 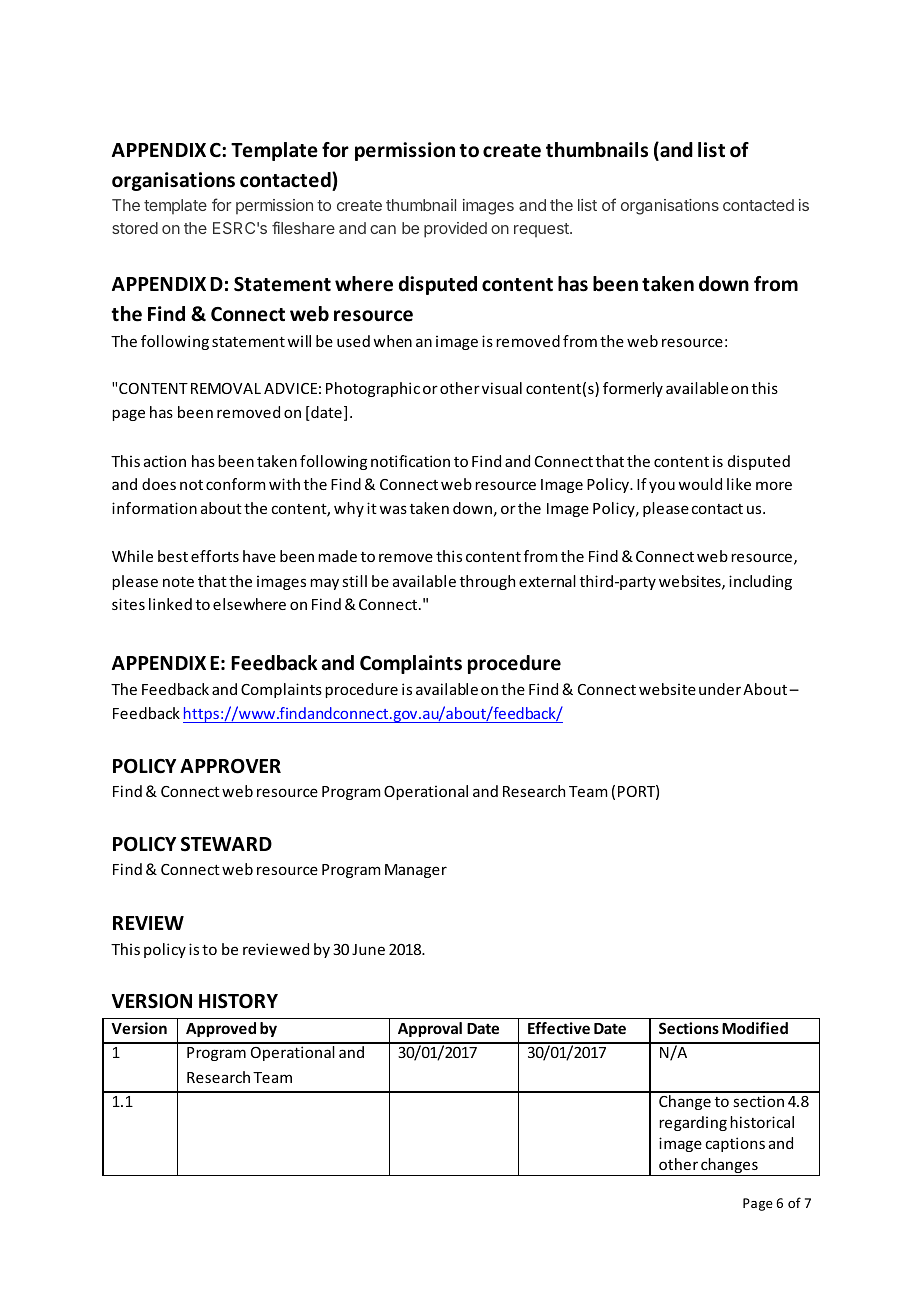 I want to click on request, so click(x=542, y=230).
